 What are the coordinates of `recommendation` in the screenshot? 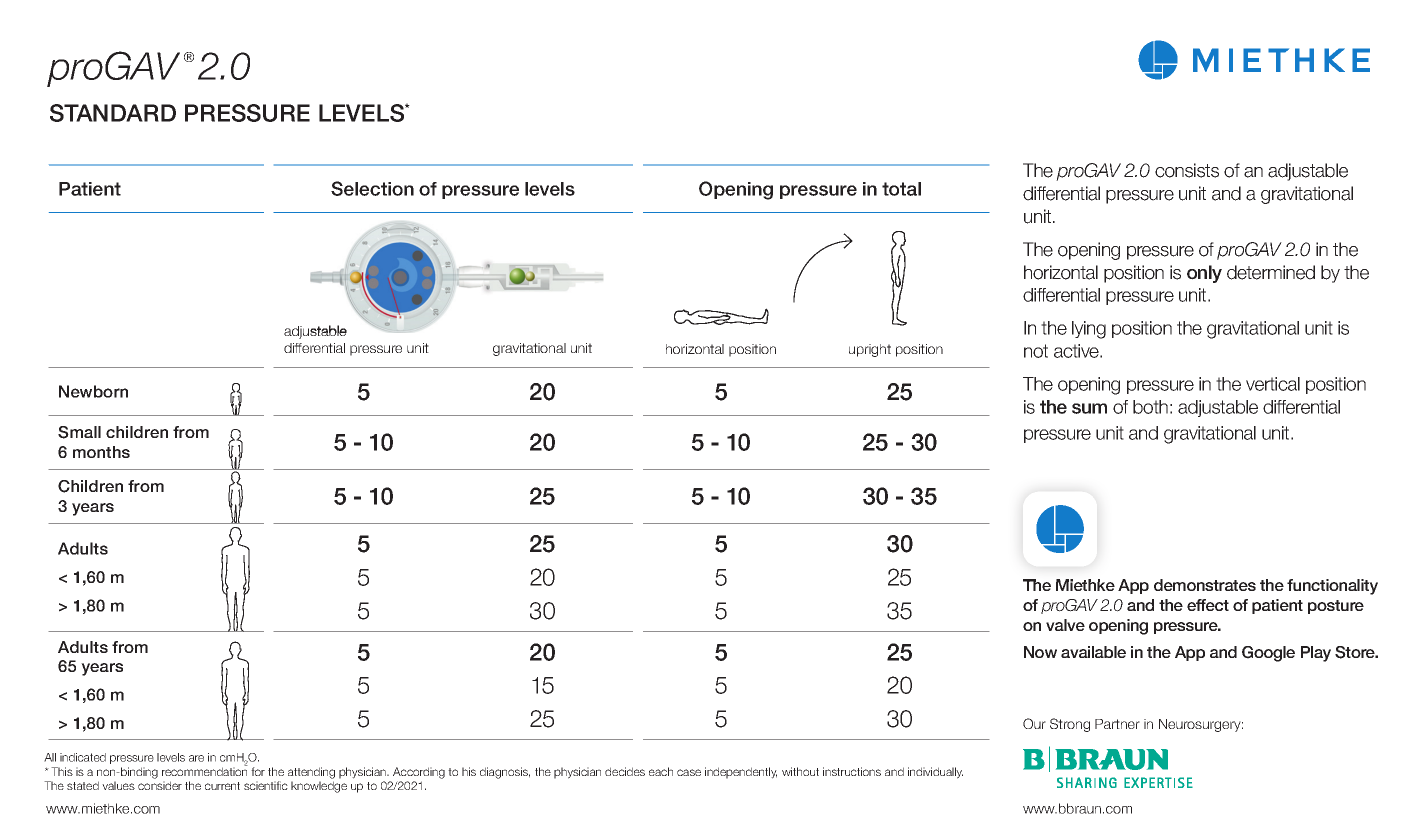 It's located at (205, 770).
